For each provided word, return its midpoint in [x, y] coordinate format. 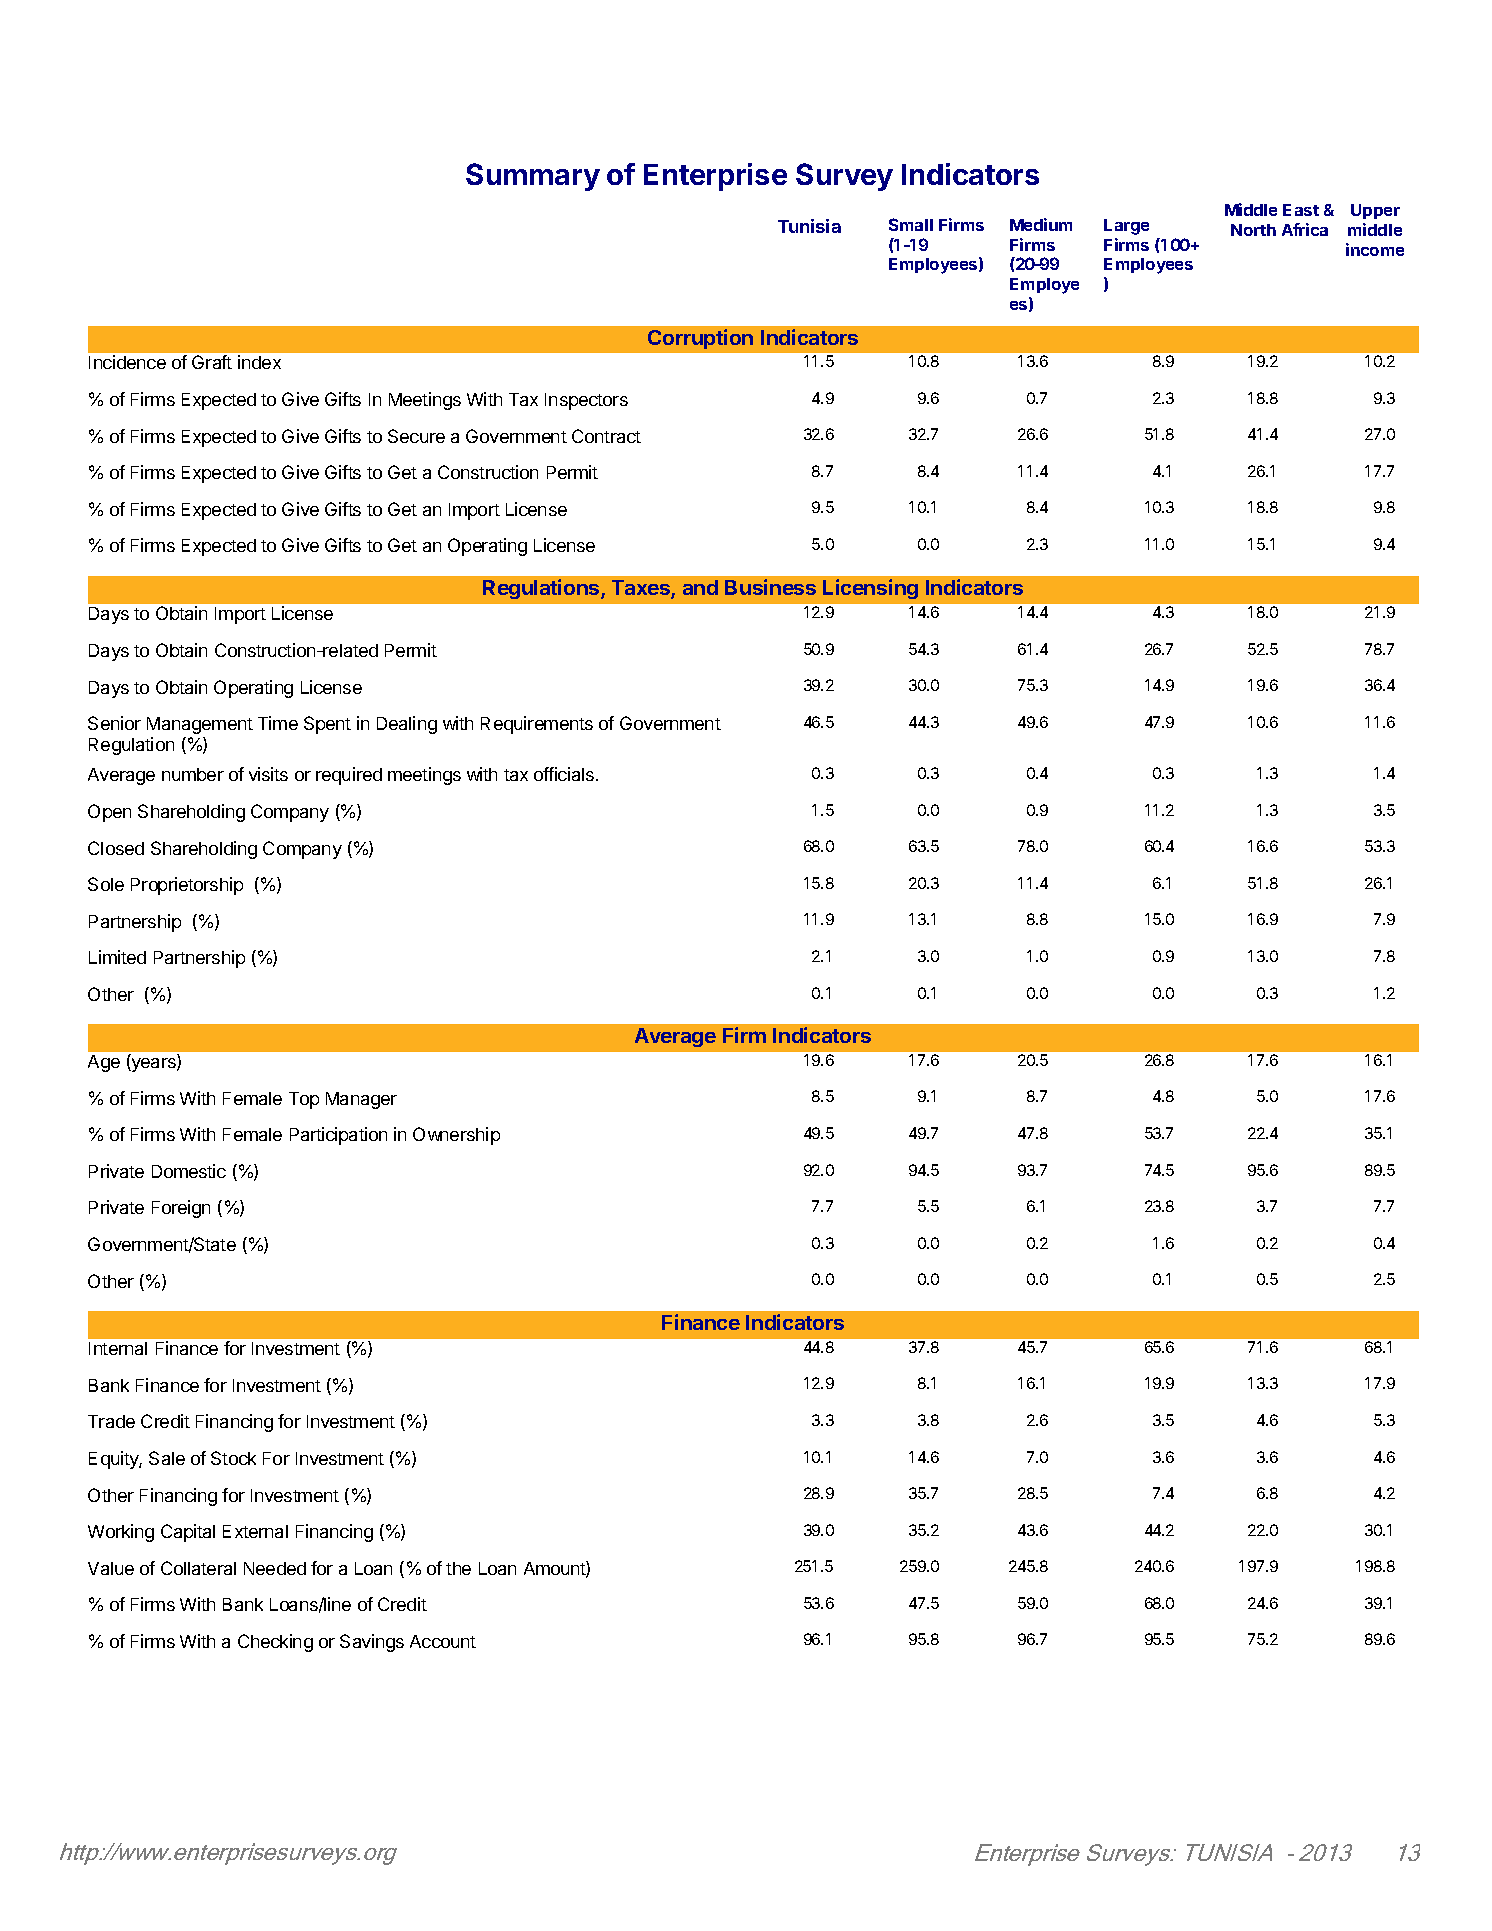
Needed [275, 1568]
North [1253, 230]
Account [443, 1641]
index [259, 362]
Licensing [870, 589]
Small [911, 224]
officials [564, 774]
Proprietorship [187, 886]
